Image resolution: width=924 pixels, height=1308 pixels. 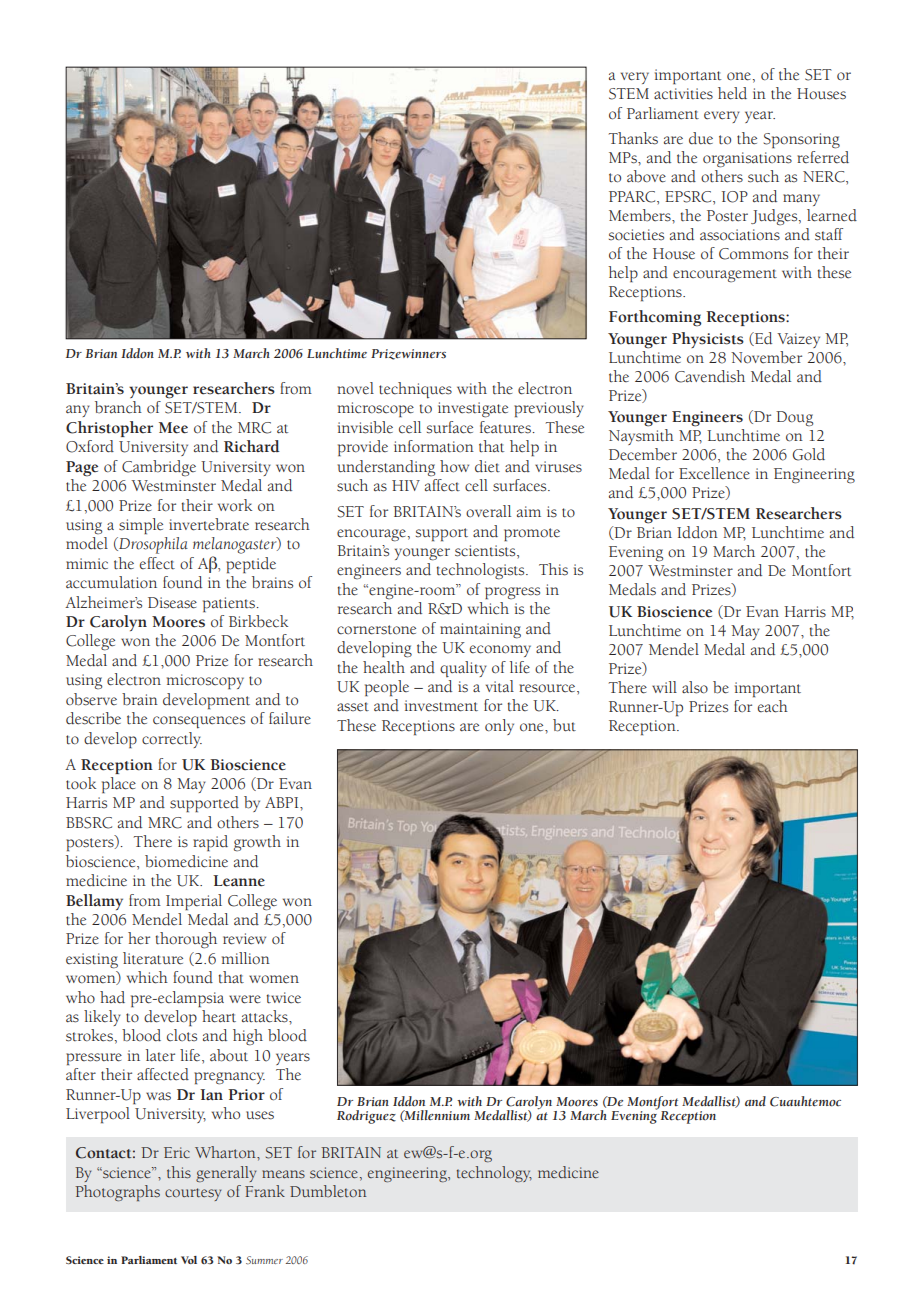 What do you see at coordinates (633, 138) in the page?
I see `Thanks` at bounding box center [633, 138].
